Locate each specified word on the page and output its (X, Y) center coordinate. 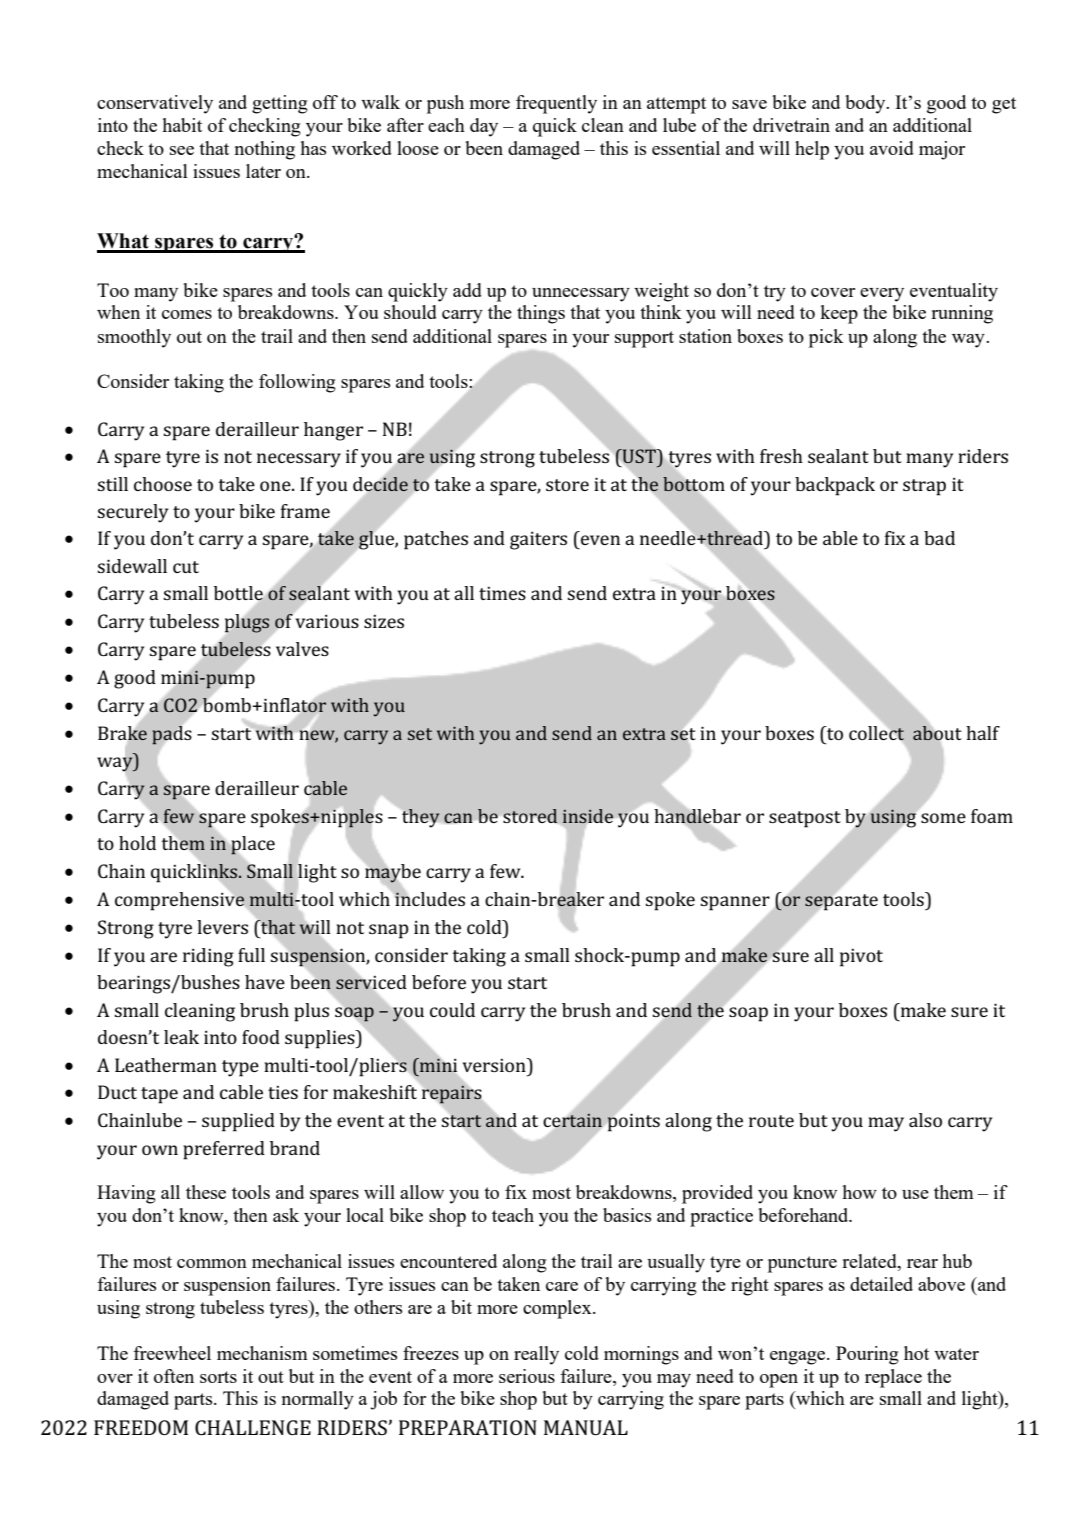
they (421, 818)
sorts (218, 1377)
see (182, 150)
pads (171, 735)
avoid (892, 148)
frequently (556, 104)
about (937, 733)
